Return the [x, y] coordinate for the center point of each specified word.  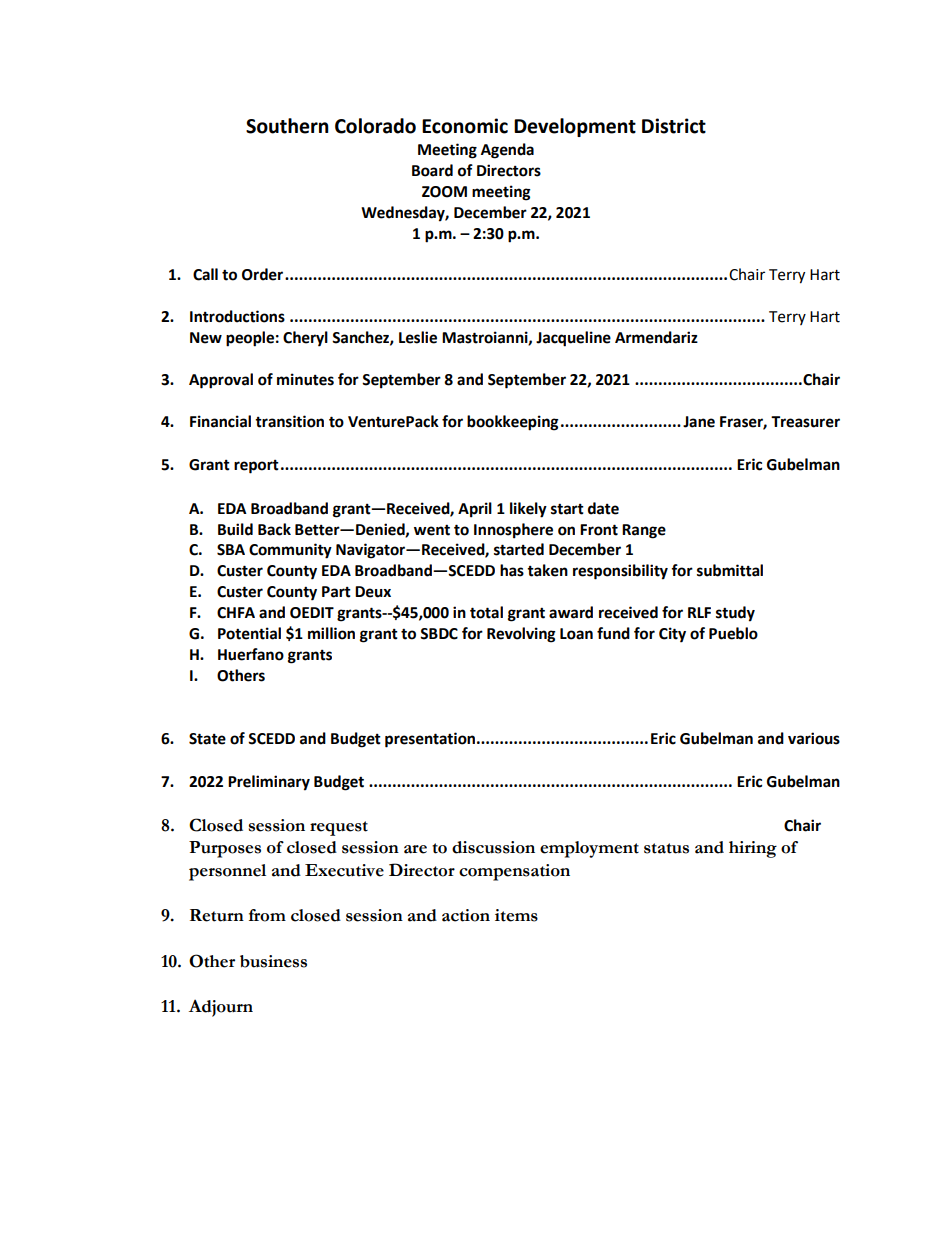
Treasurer [805, 422]
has [512, 570]
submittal [730, 570]
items [516, 915]
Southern [287, 126]
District [674, 126]
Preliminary [269, 783]
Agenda [507, 151]
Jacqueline [573, 339]
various [814, 738]
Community [290, 551]
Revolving [521, 635]
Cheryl [305, 339]
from [267, 915]
